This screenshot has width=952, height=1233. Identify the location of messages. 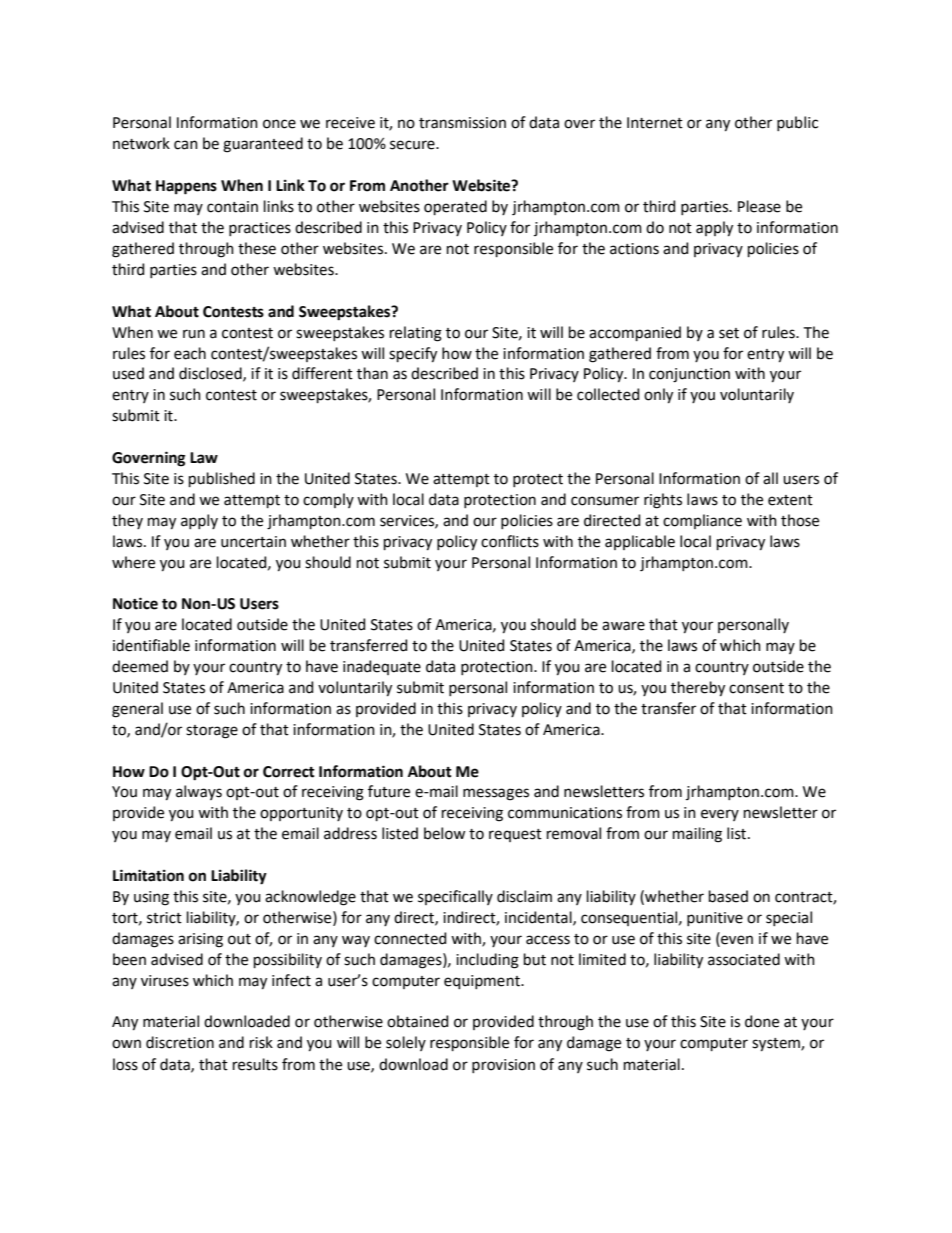
(496, 794).
